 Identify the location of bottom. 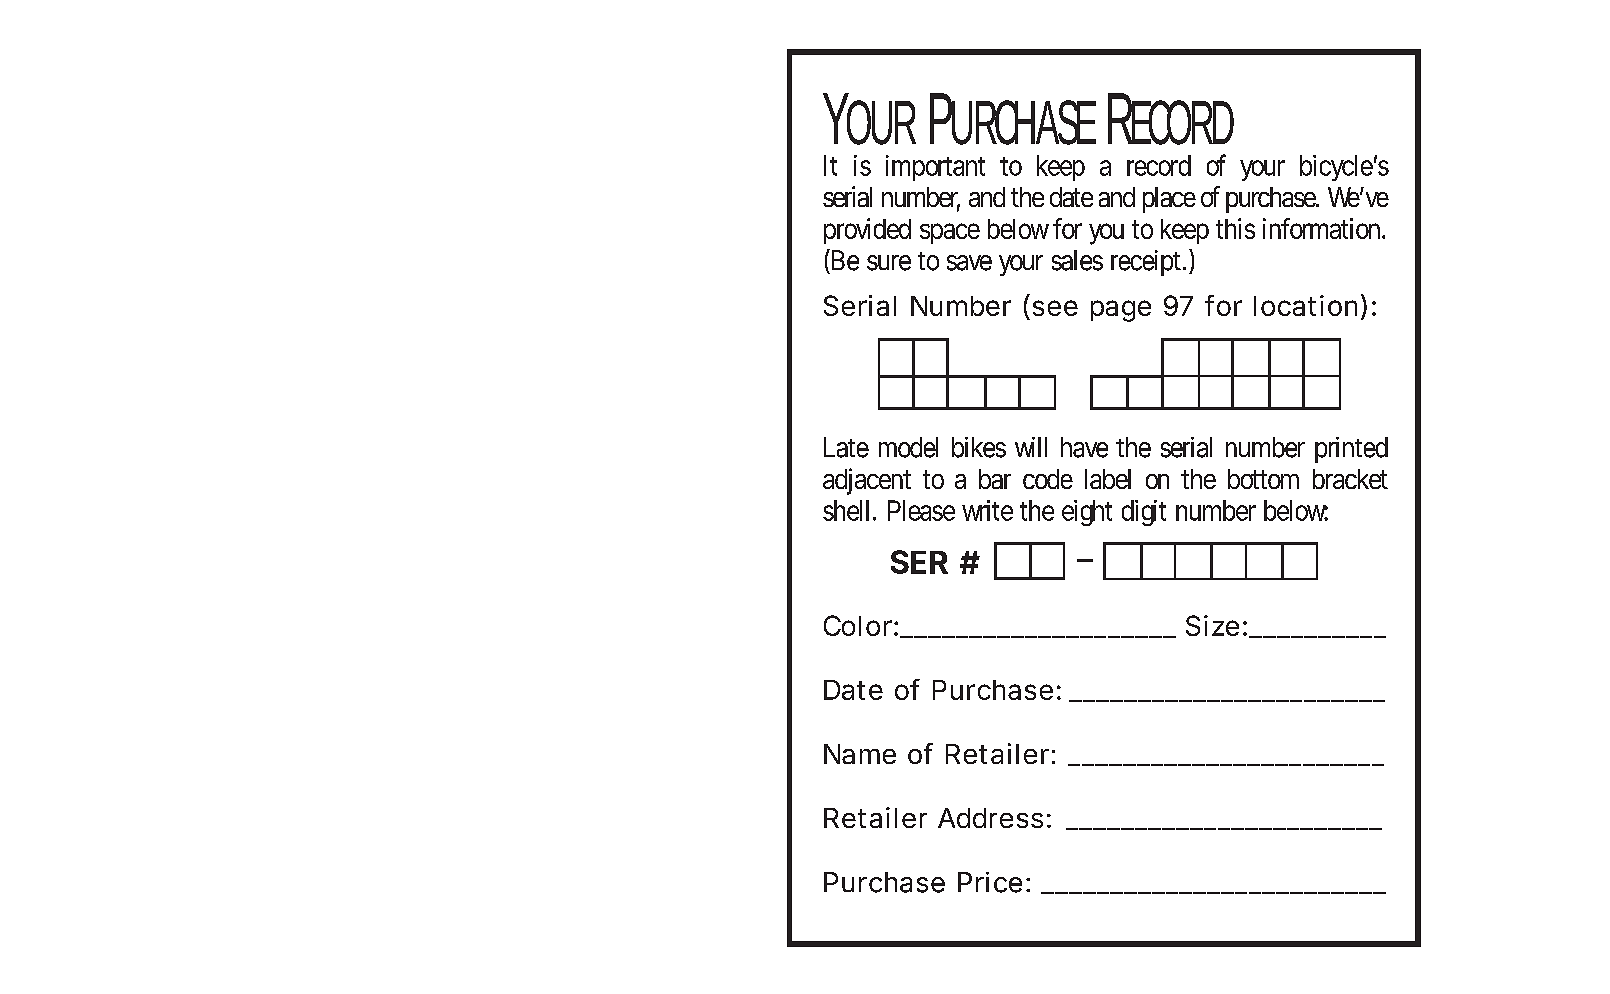
(1263, 479).
